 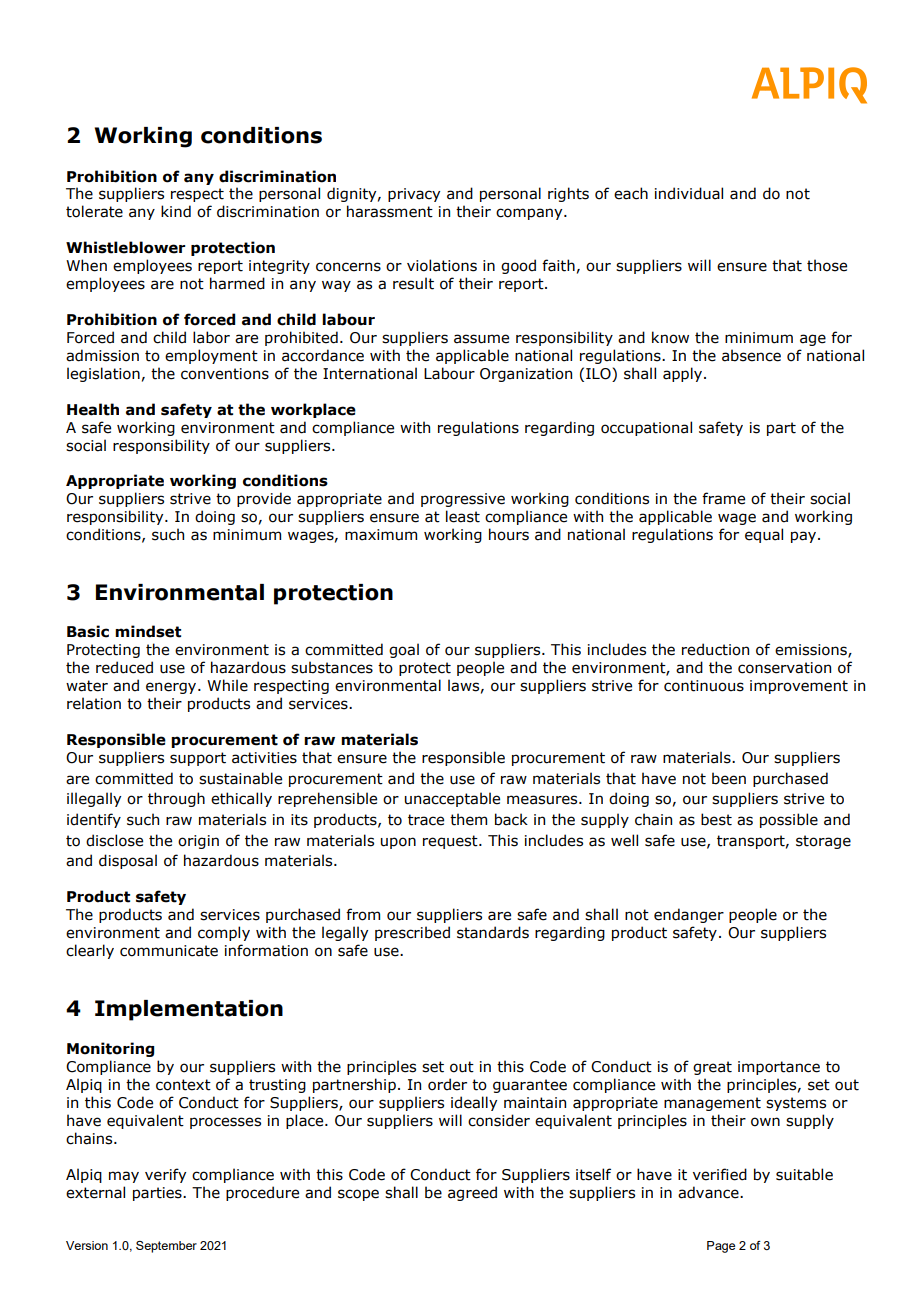 What do you see at coordinates (709, 1192) in the page?
I see `advance` at bounding box center [709, 1192].
